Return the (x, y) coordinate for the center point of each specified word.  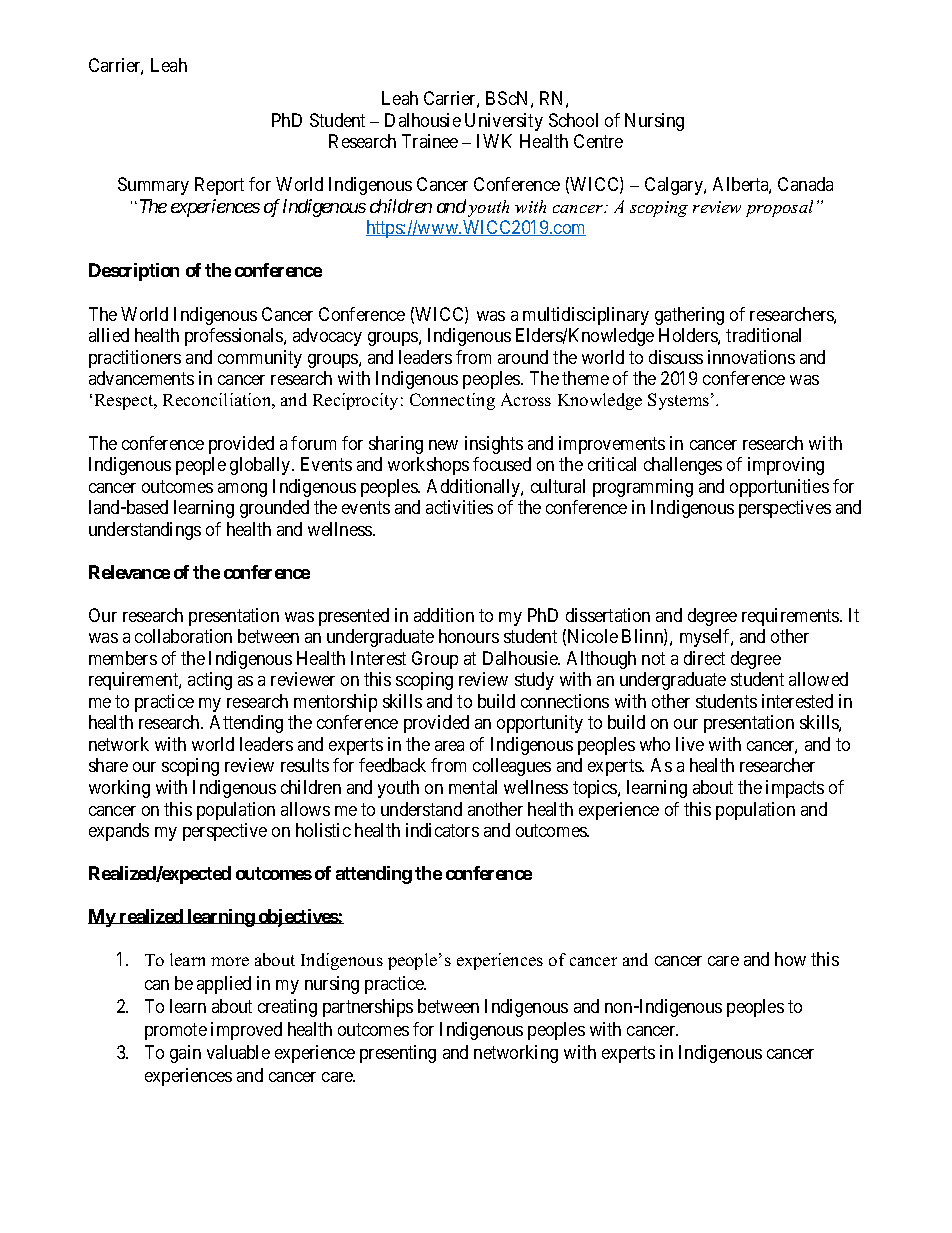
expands (119, 832)
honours (469, 636)
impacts (795, 789)
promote (176, 1031)
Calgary (675, 186)
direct (704, 658)
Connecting (452, 401)
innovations (751, 357)
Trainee (430, 141)
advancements (141, 378)
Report (219, 186)
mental (473, 787)
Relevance (129, 572)
